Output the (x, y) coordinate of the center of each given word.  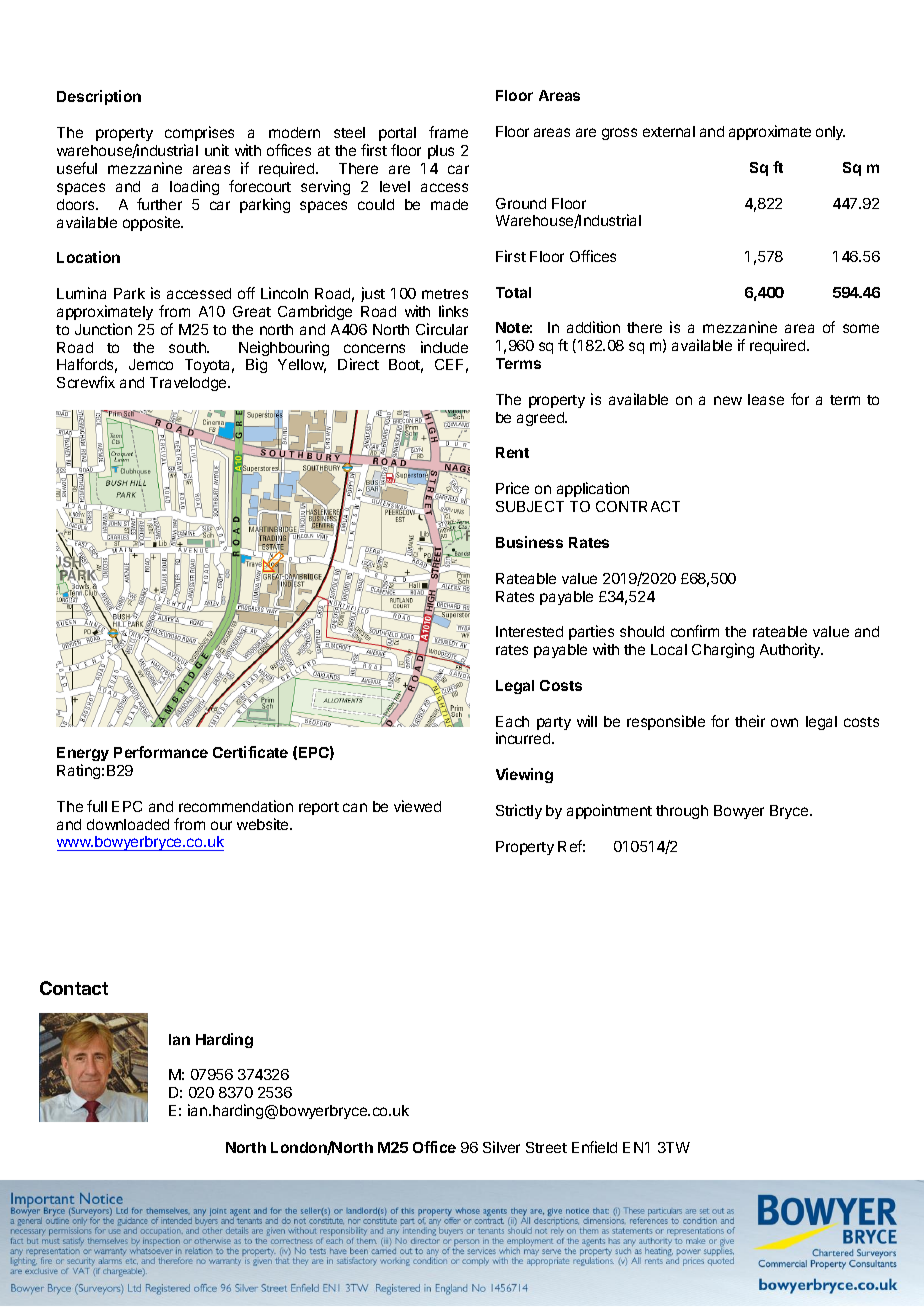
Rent (512, 452)
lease (766, 399)
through (682, 812)
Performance (161, 752)
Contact (74, 988)
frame (448, 132)
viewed (417, 806)
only (830, 133)
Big (256, 365)
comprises (199, 133)
